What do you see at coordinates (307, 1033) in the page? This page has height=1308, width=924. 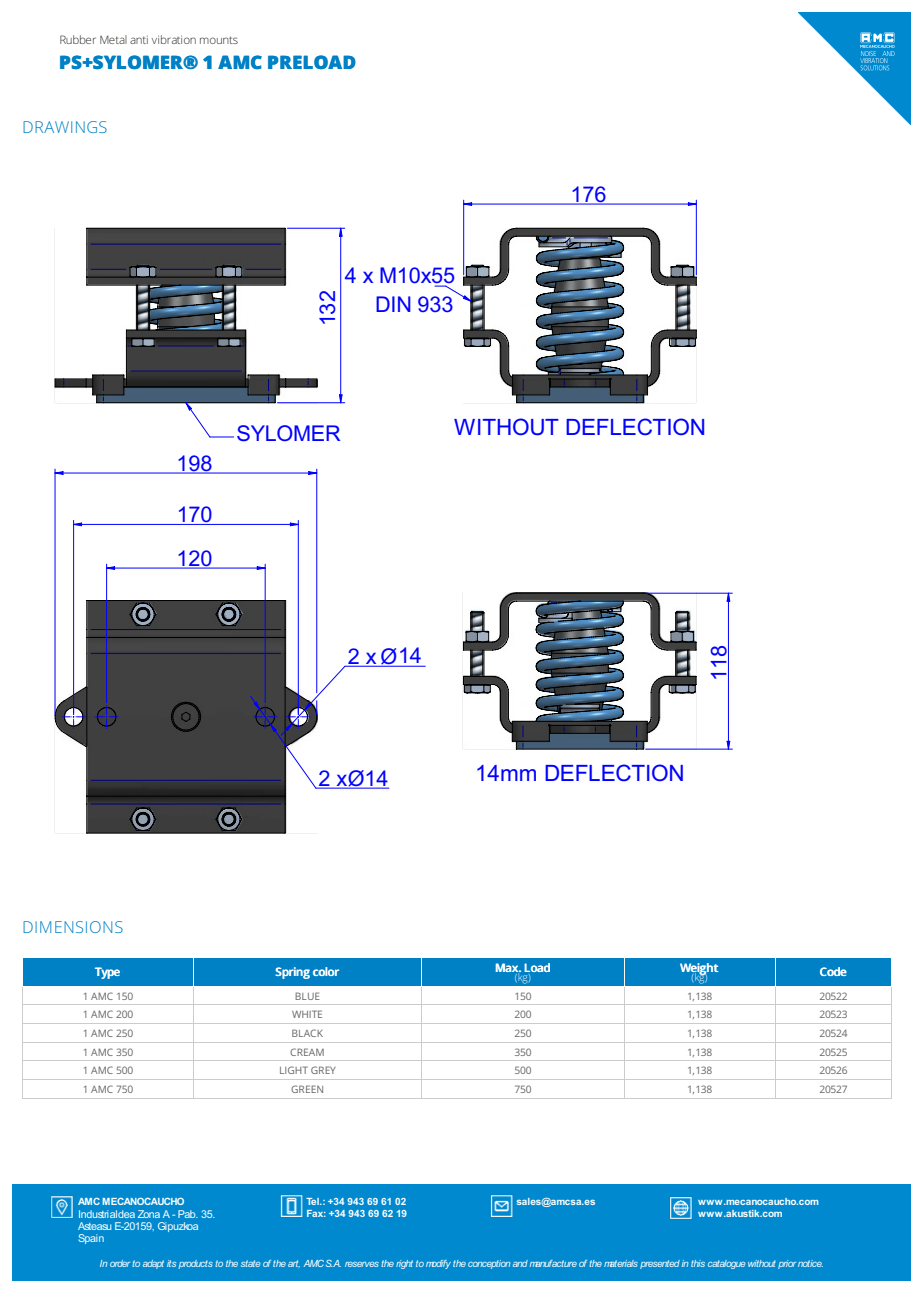 I see `BLACK` at bounding box center [307, 1033].
